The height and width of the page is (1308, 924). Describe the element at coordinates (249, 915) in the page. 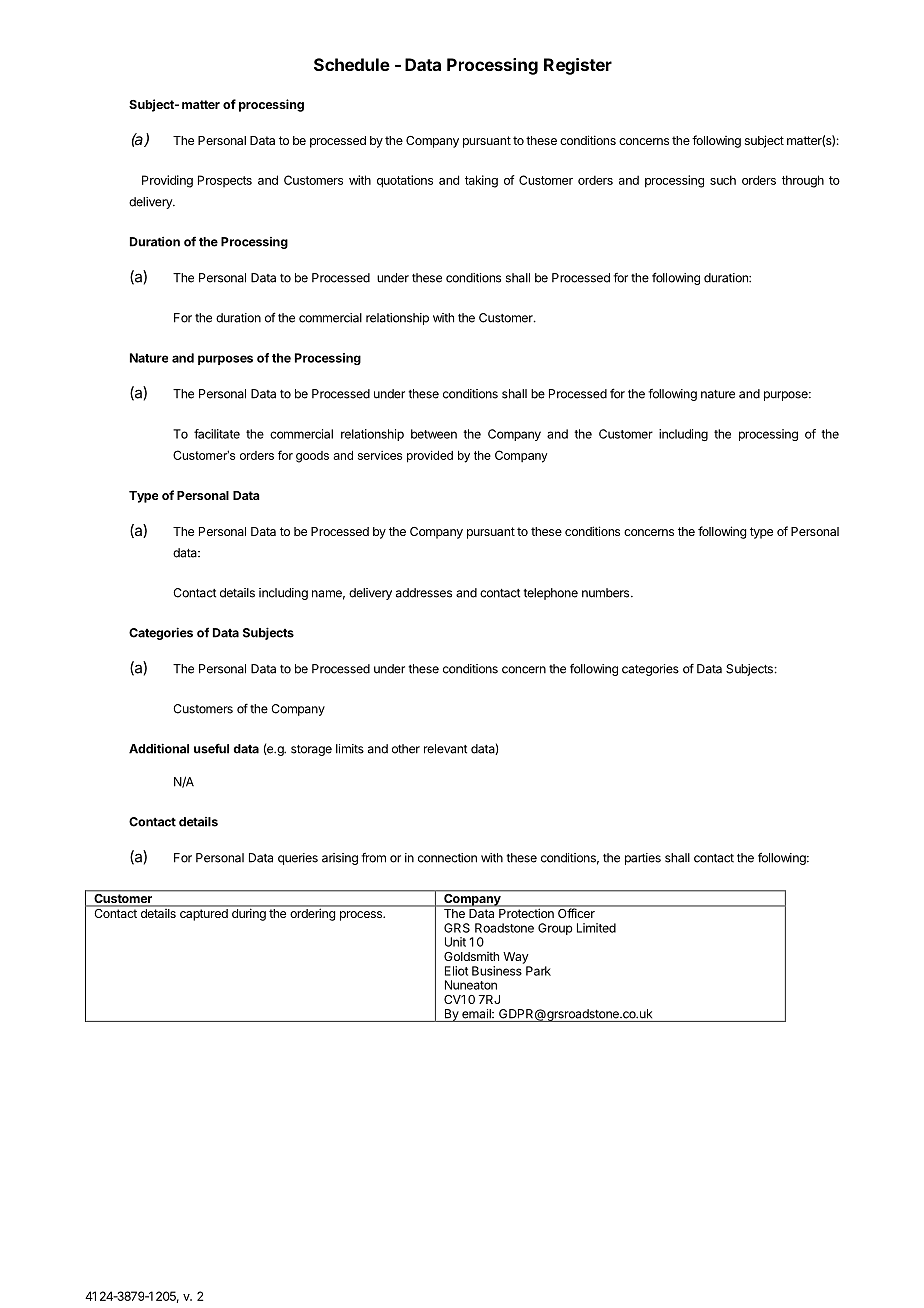

I see `during` at that location.
